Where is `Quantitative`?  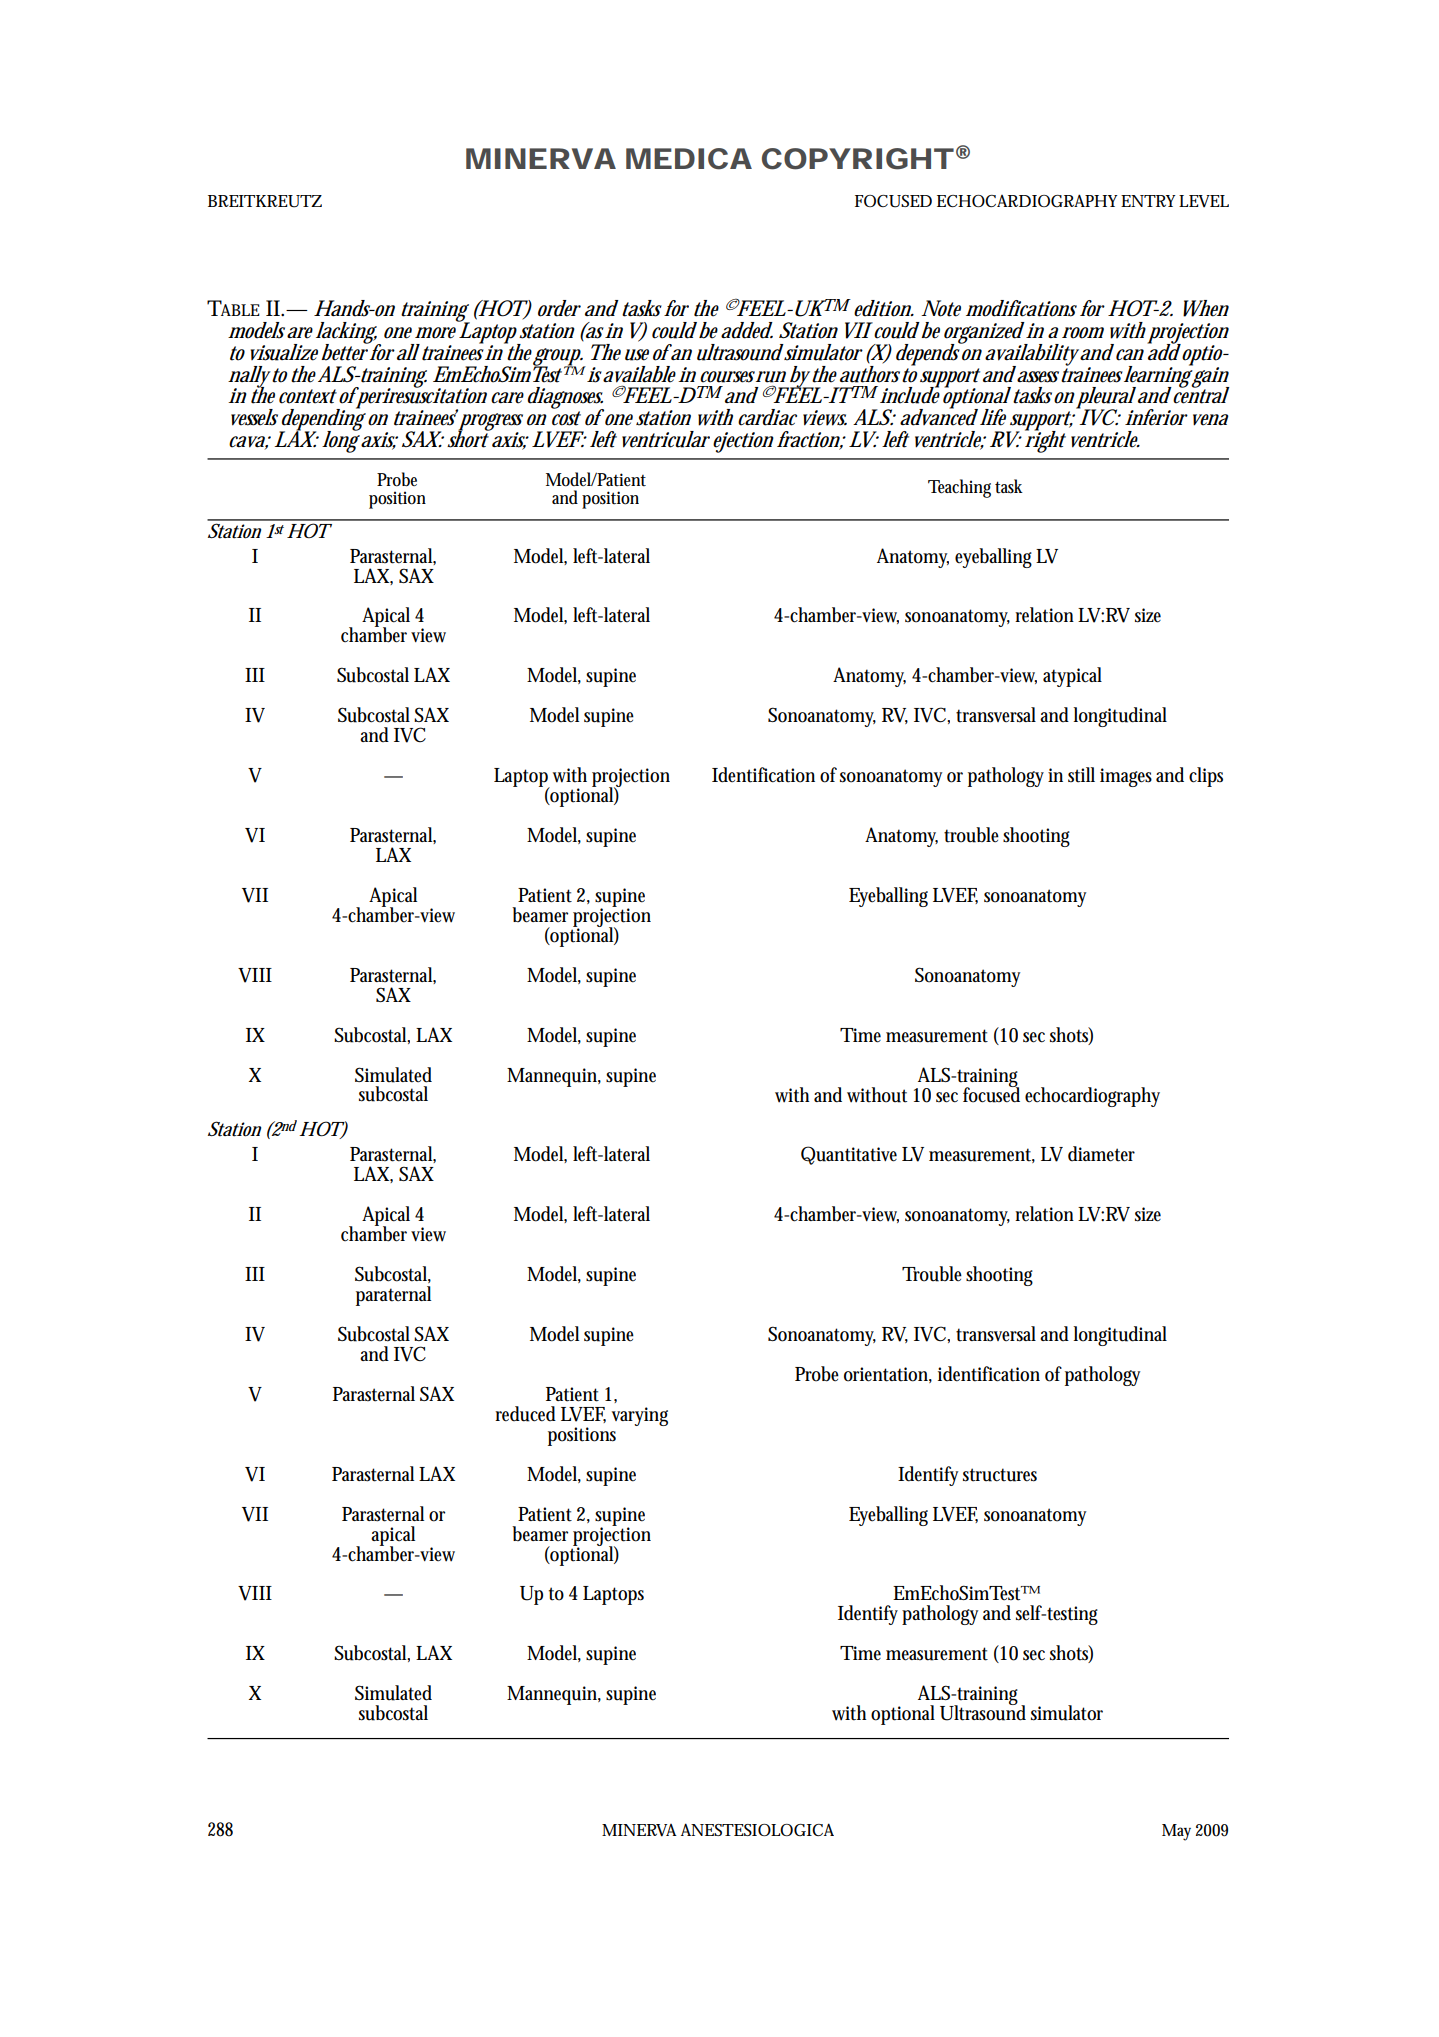 Quantitative is located at coordinates (849, 1155).
